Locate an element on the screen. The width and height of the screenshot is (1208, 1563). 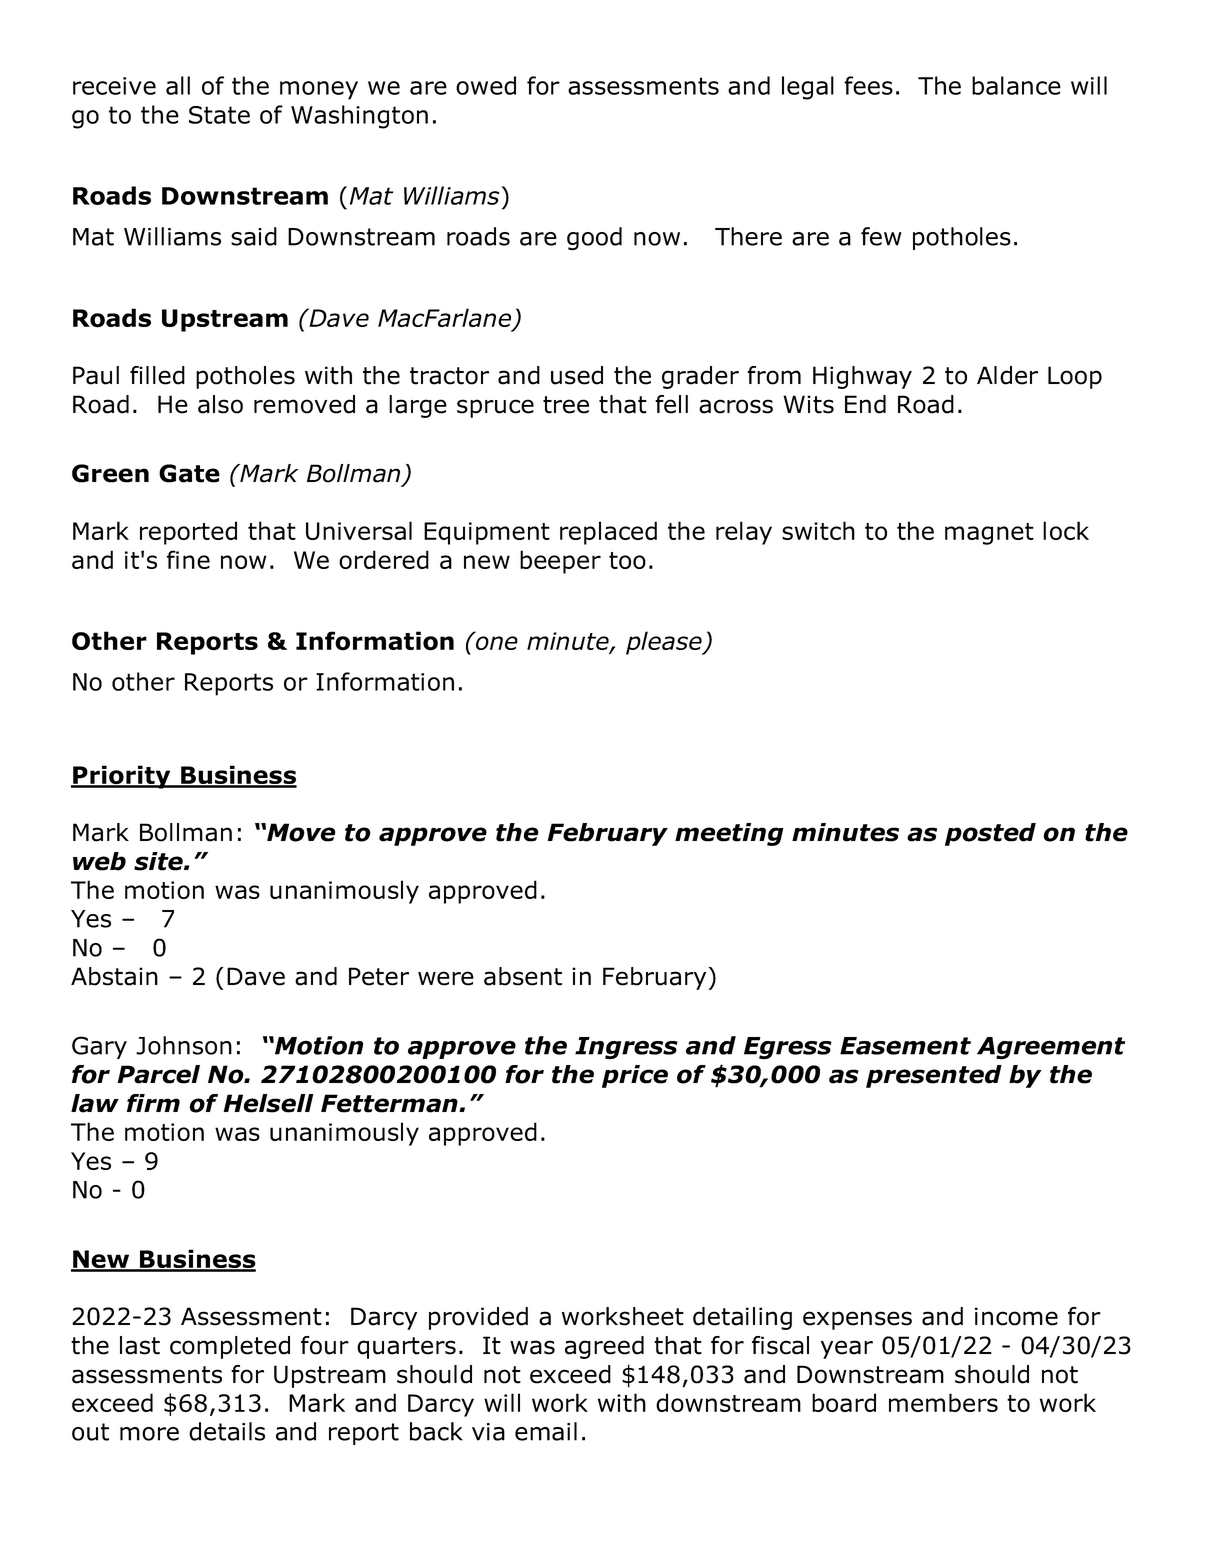
also is located at coordinates (220, 404).
